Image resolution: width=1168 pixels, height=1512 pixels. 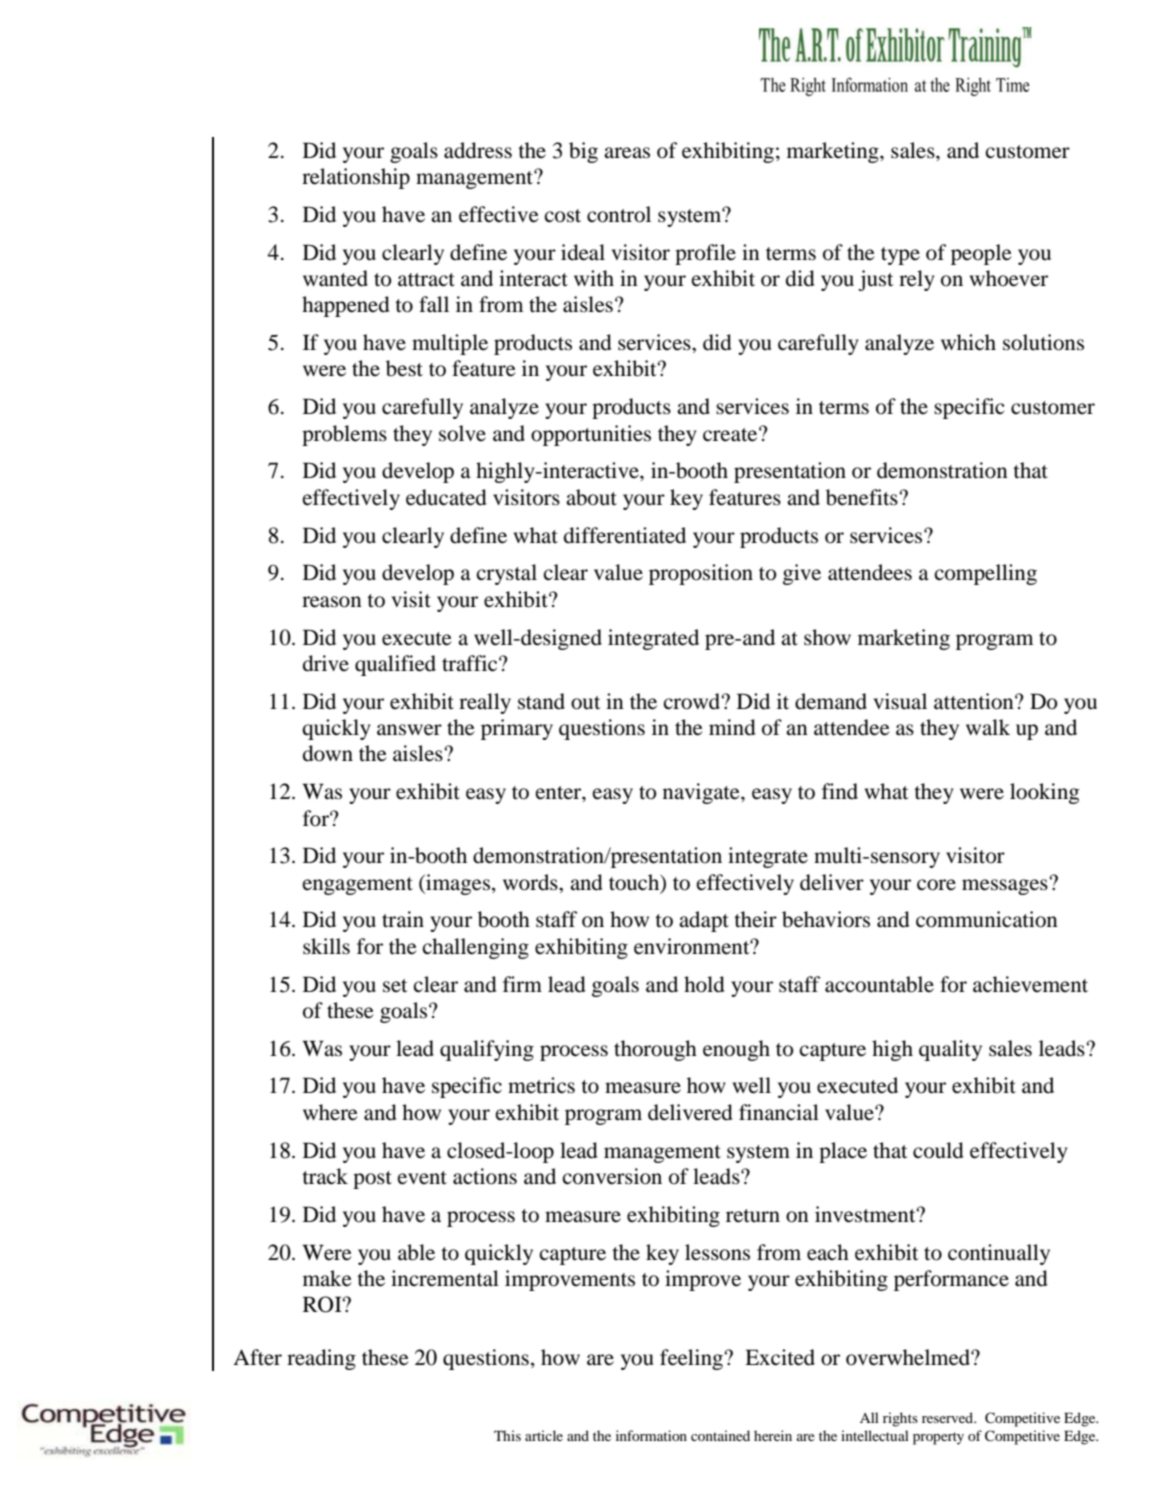 What do you see at coordinates (702, 793) in the image?
I see `navigate` at bounding box center [702, 793].
